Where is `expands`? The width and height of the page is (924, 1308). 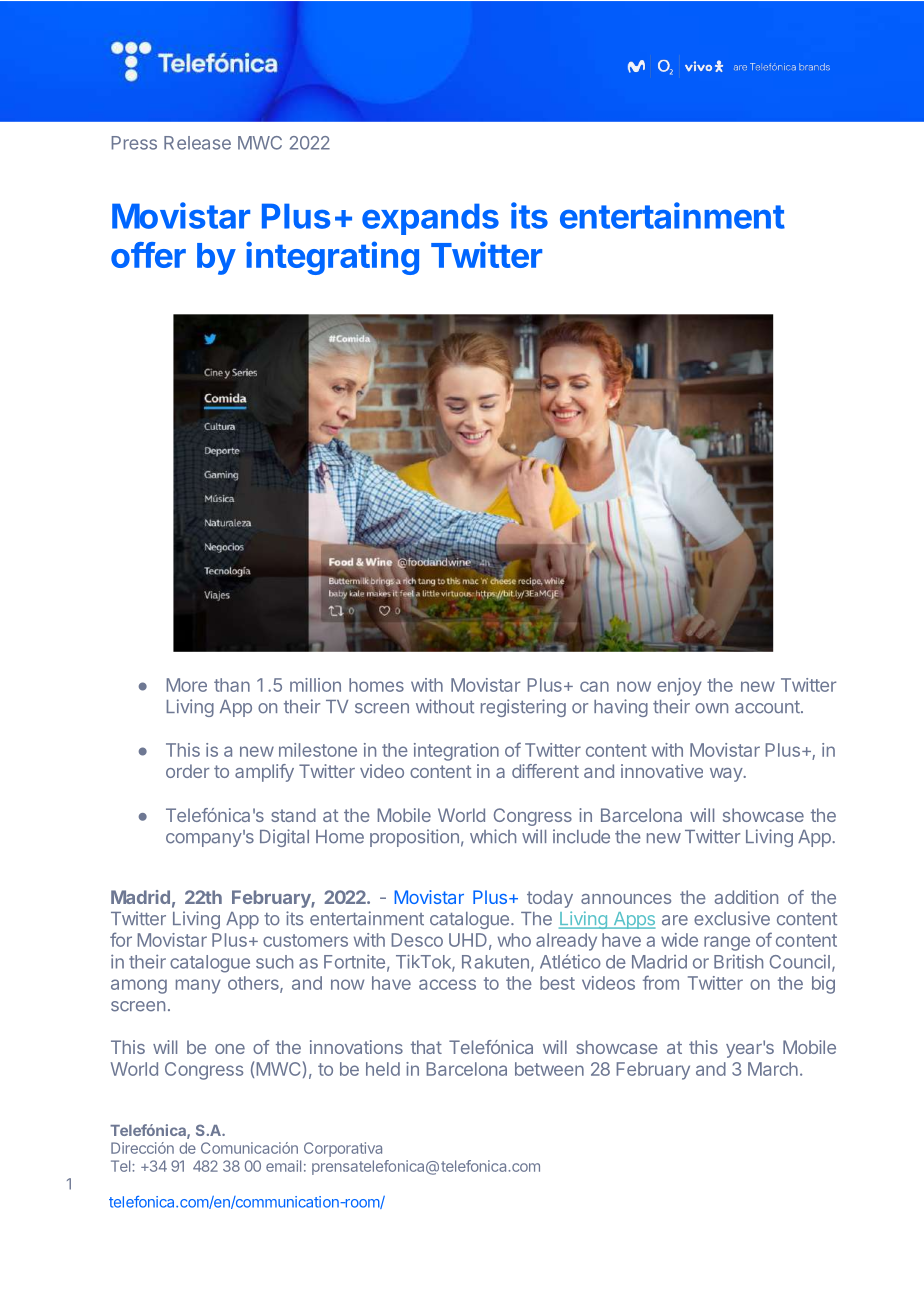
expands is located at coordinates (430, 219).
